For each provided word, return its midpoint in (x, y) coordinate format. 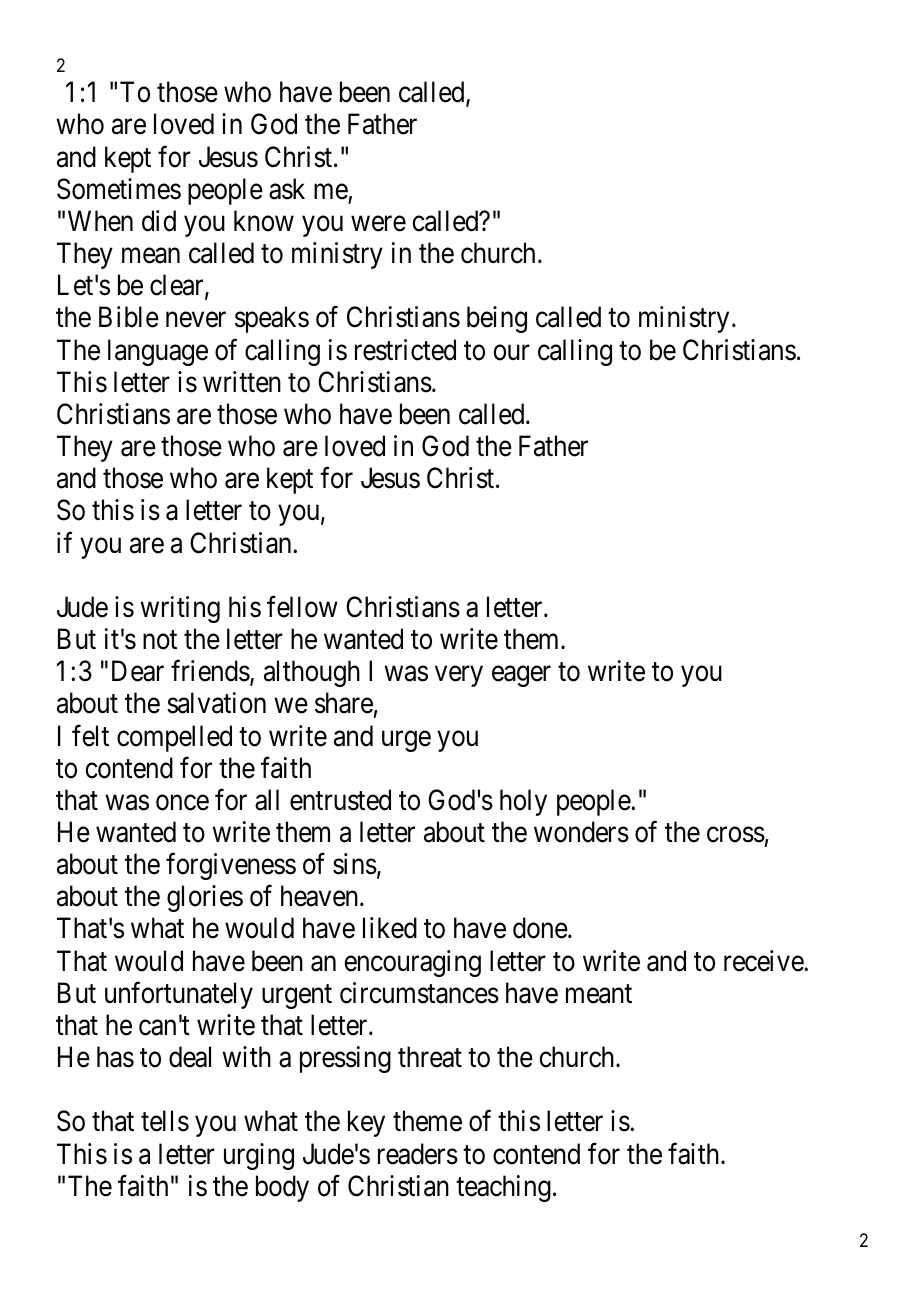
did (159, 221)
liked (390, 928)
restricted (405, 350)
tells (165, 1121)
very (459, 676)
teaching (503, 1188)
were (378, 224)
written (242, 382)
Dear (138, 671)
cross (736, 835)
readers (418, 1154)
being (497, 319)
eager (521, 676)
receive (764, 961)
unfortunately (179, 995)
